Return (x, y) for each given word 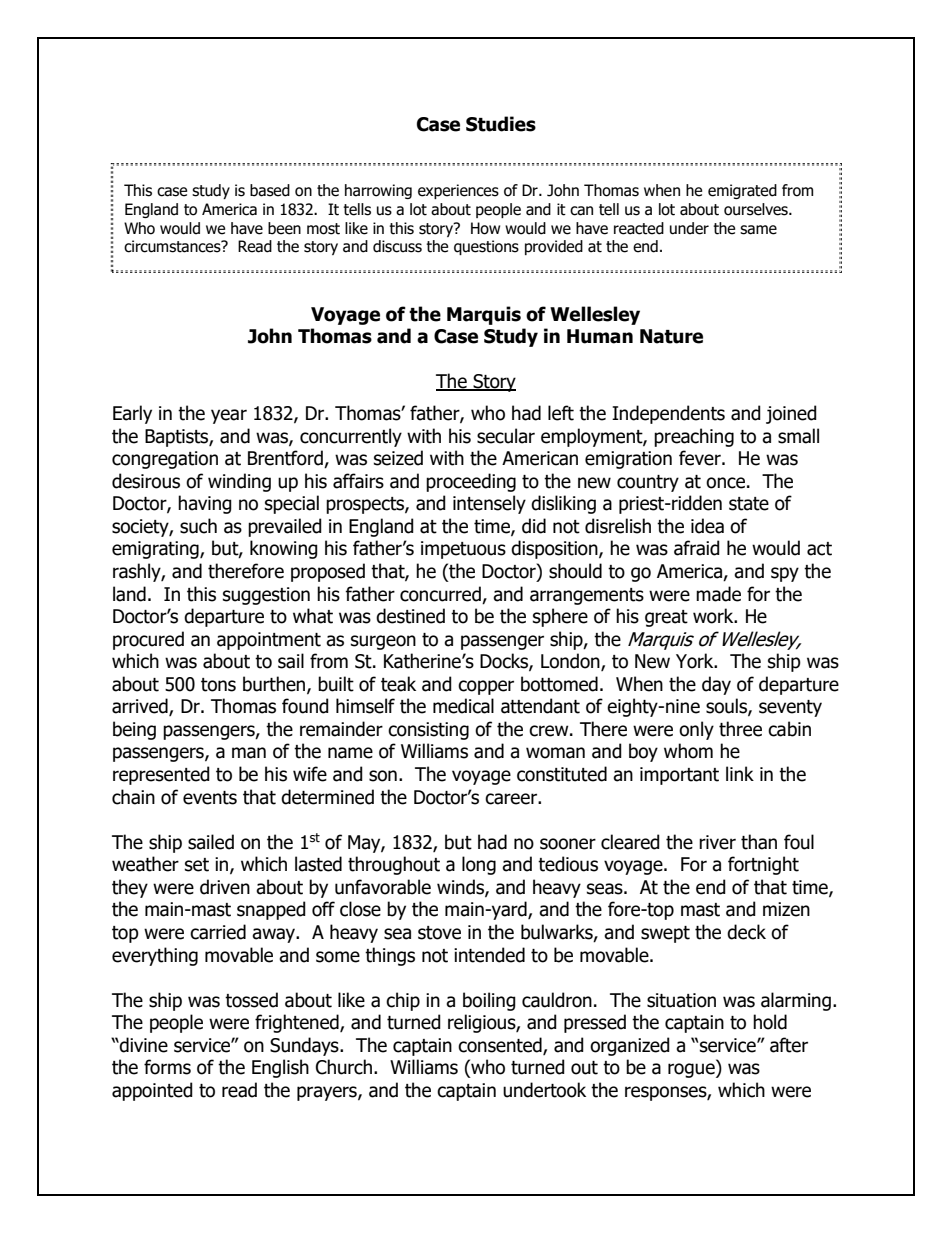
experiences (458, 191)
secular (506, 436)
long (479, 865)
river (717, 842)
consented (501, 1045)
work (714, 616)
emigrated (742, 191)
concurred (440, 594)
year (229, 416)
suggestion (266, 596)
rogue (692, 1070)
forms (167, 1067)
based (270, 190)
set (197, 865)
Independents (668, 414)
